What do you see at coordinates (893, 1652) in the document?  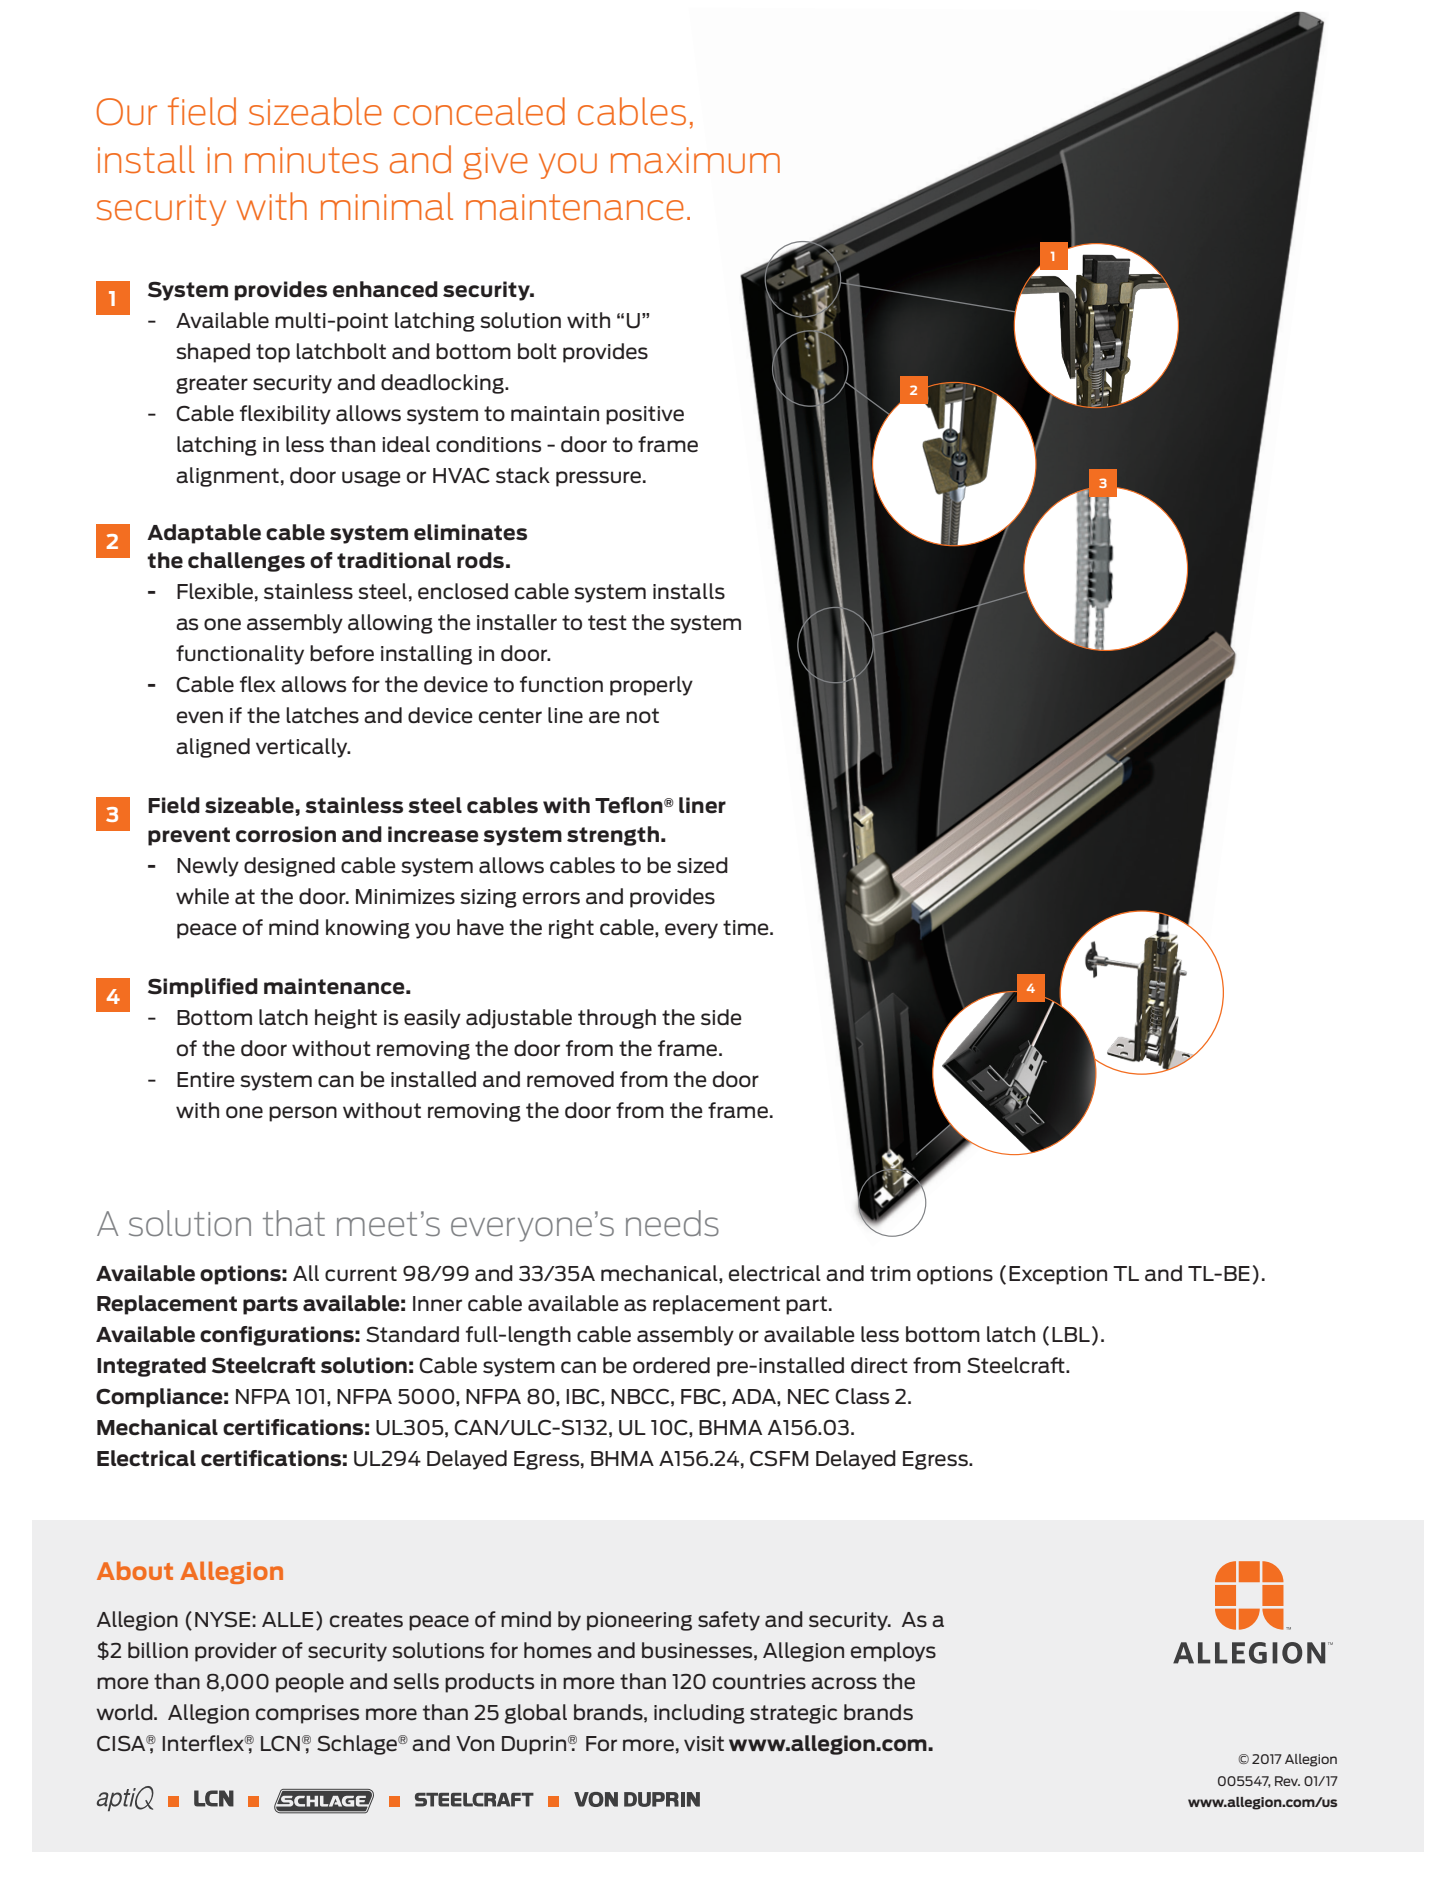 I see `employs` at bounding box center [893, 1652].
